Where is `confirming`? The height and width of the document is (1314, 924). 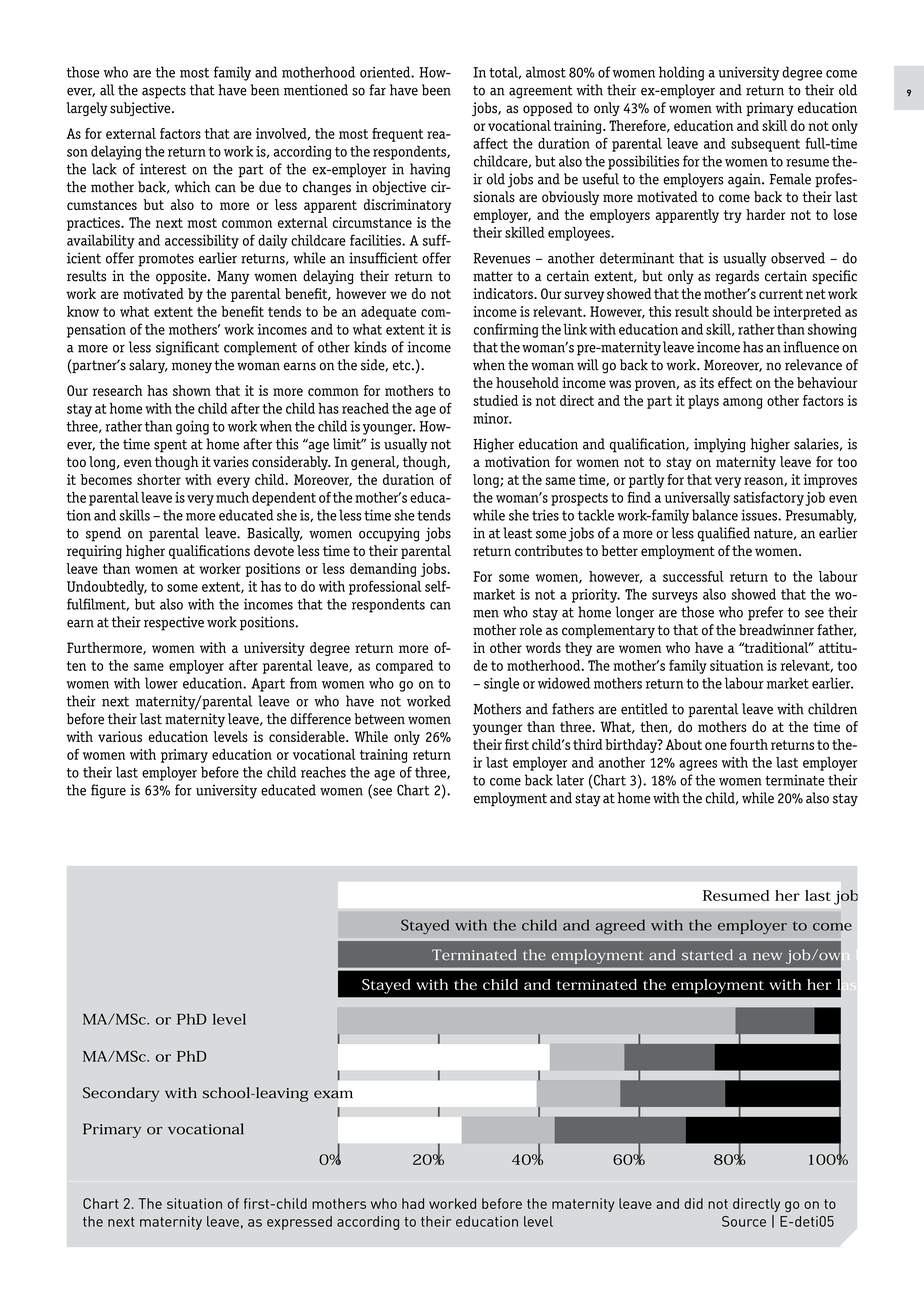
confirming is located at coordinates (506, 330).
